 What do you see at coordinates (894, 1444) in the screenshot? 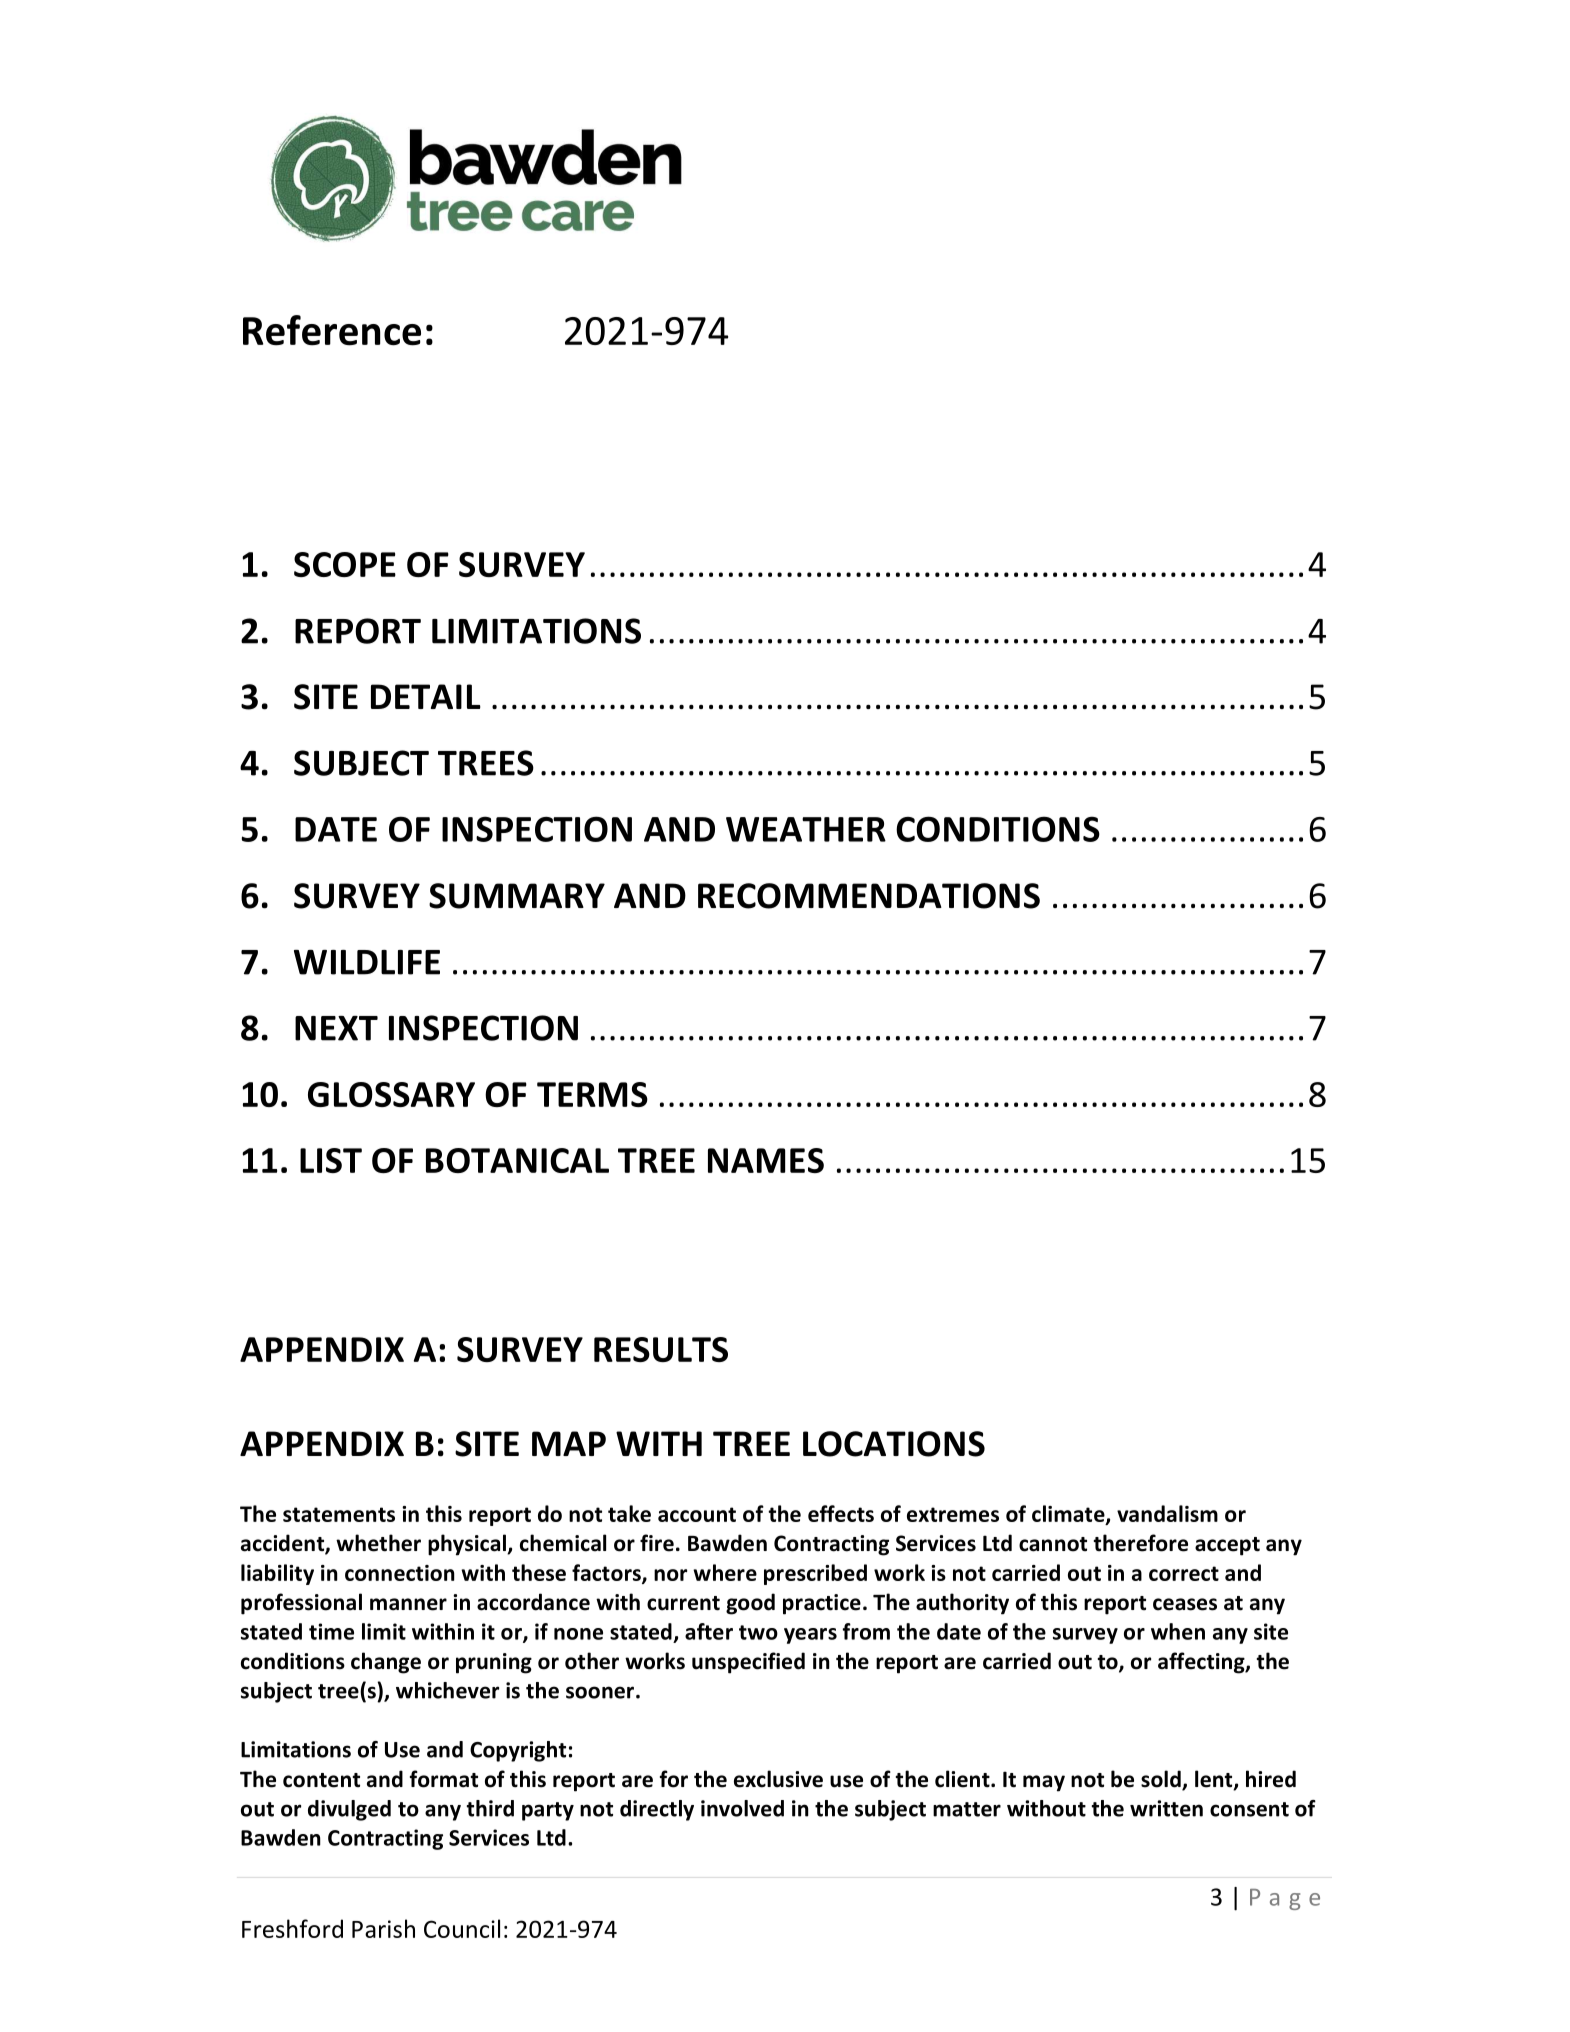
I see `LOCATIONS` at bounding box center [894, 1444].
